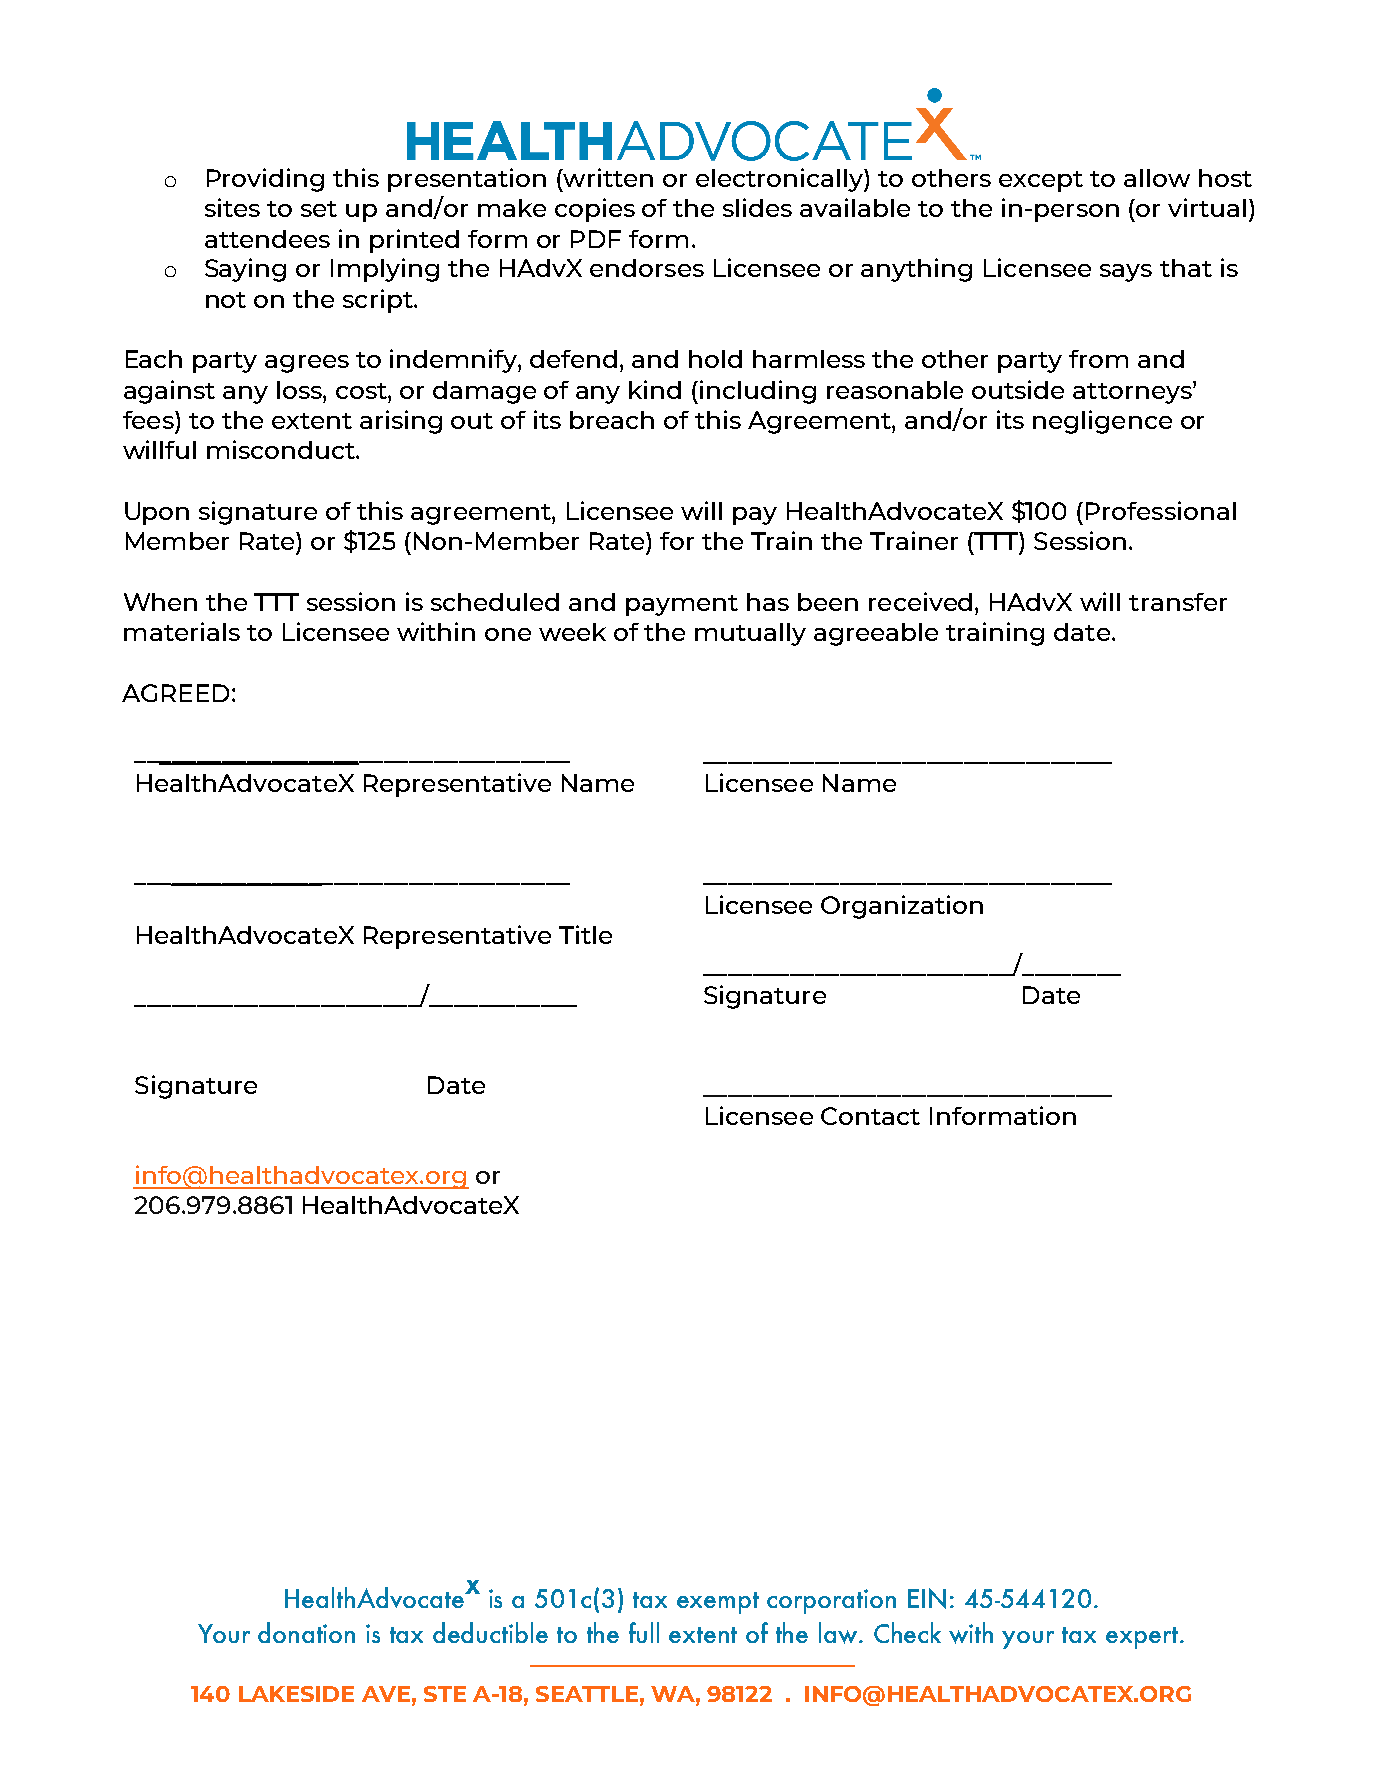 Image resolution: width=1382 pixels, height=1788 pixels. Describe the element at coordinates (682, 605) in the screenshot. I see `payment` at that location.
